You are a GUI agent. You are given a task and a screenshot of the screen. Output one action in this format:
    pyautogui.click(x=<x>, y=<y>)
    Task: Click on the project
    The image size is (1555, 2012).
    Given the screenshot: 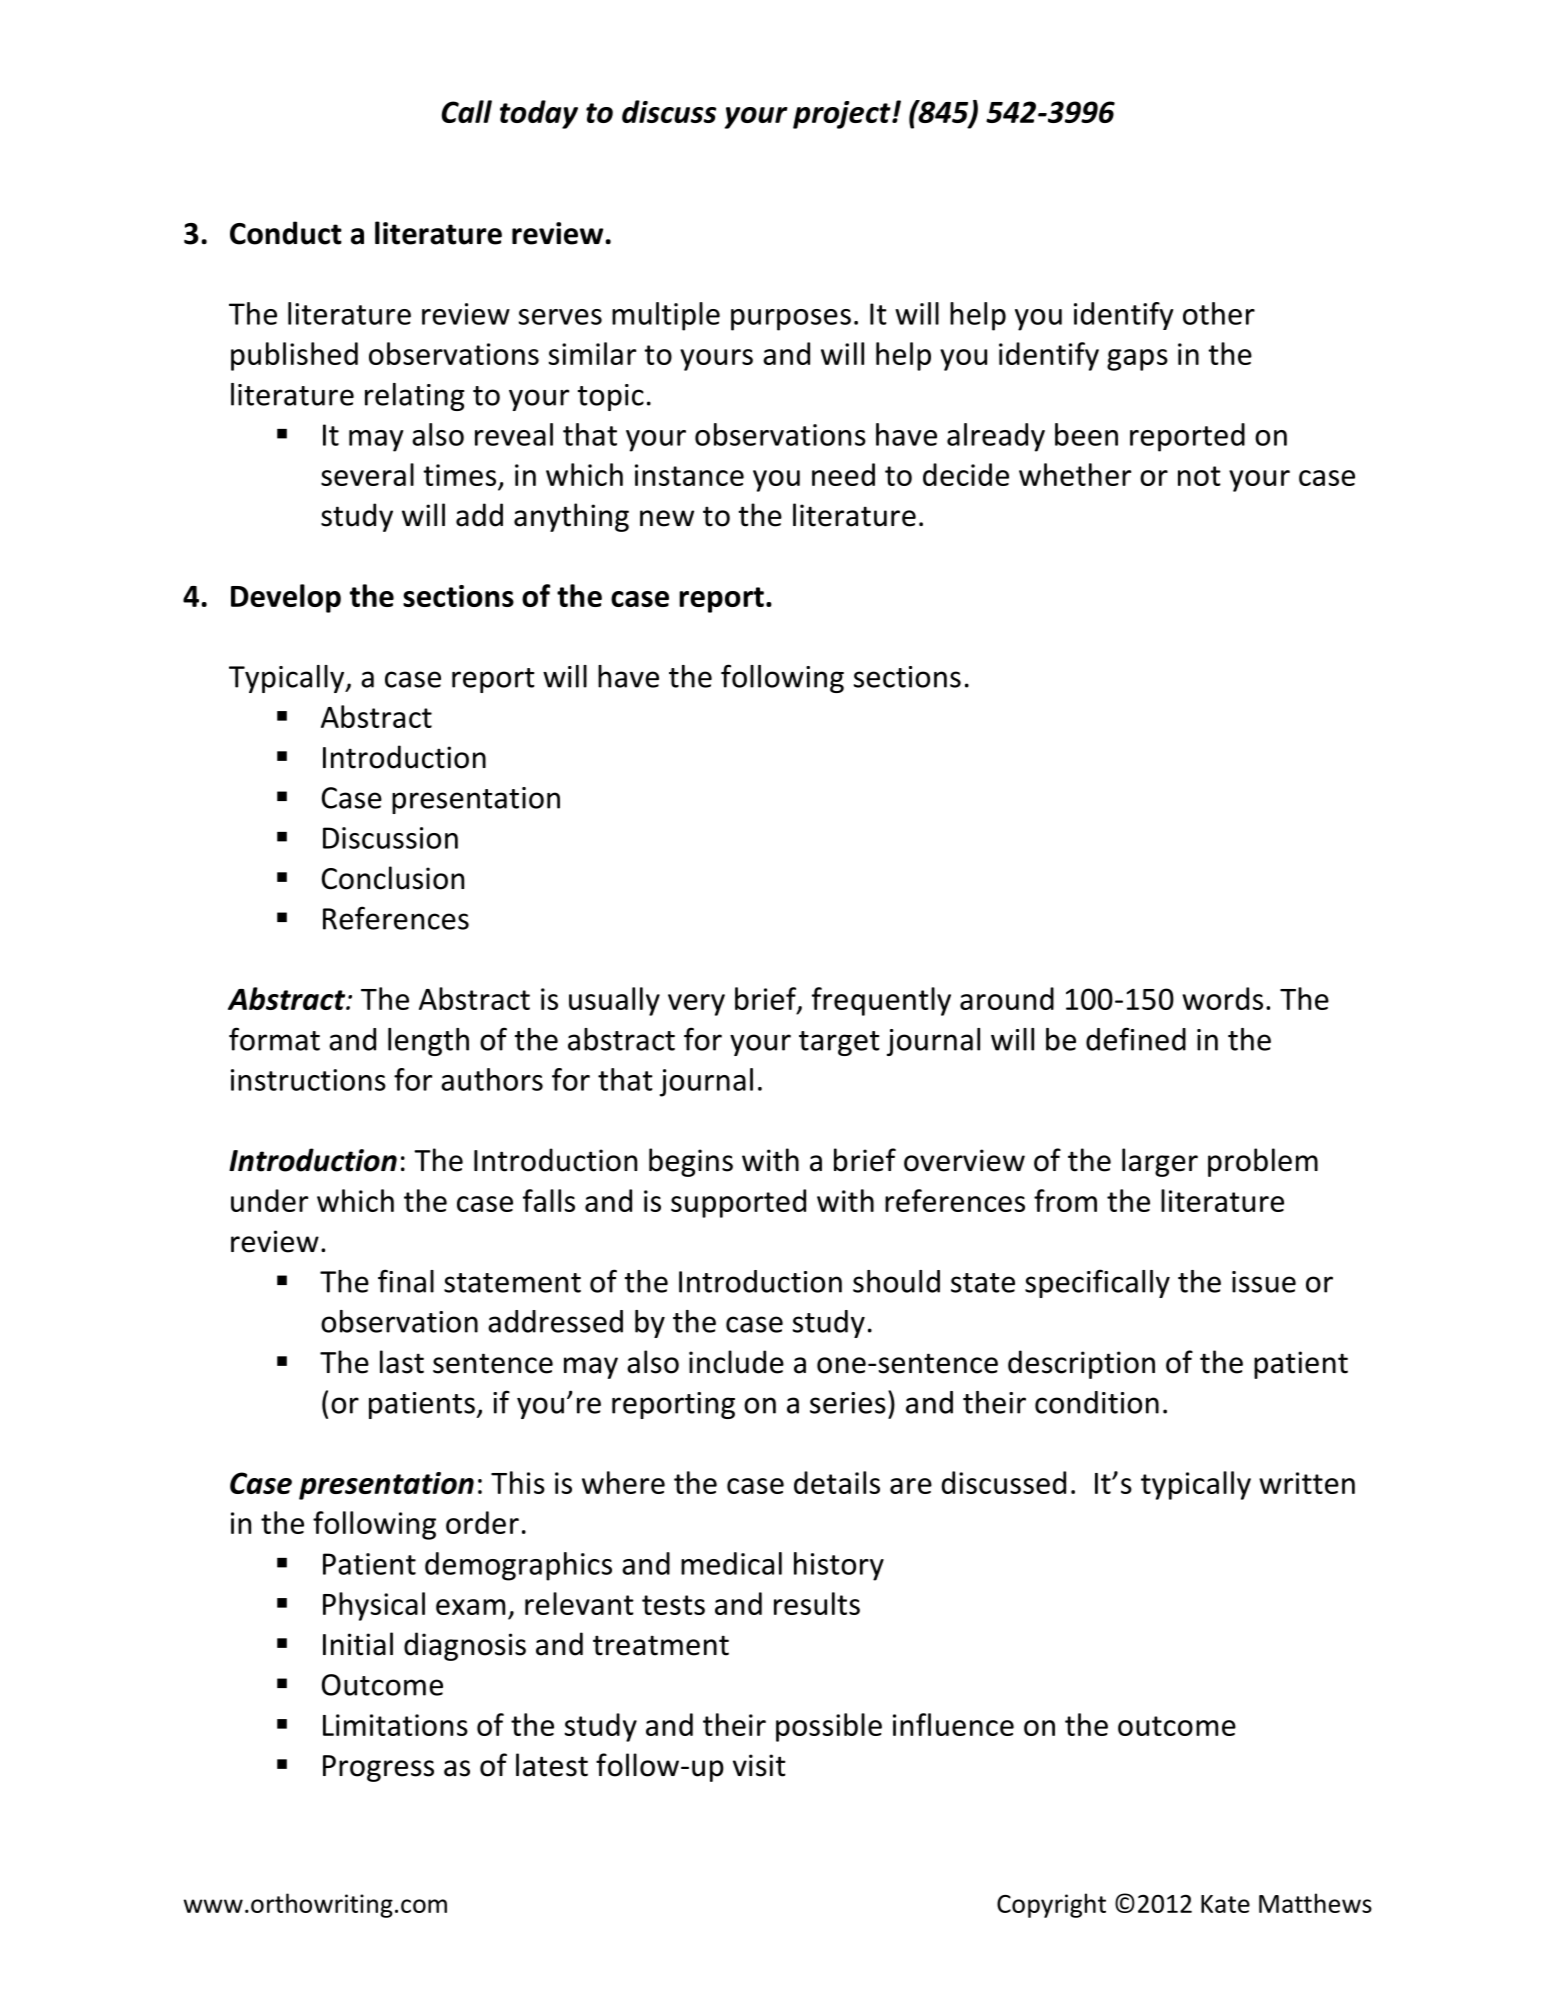 What is the action you would take?
    pyautogui.click(x=843, y=115)
